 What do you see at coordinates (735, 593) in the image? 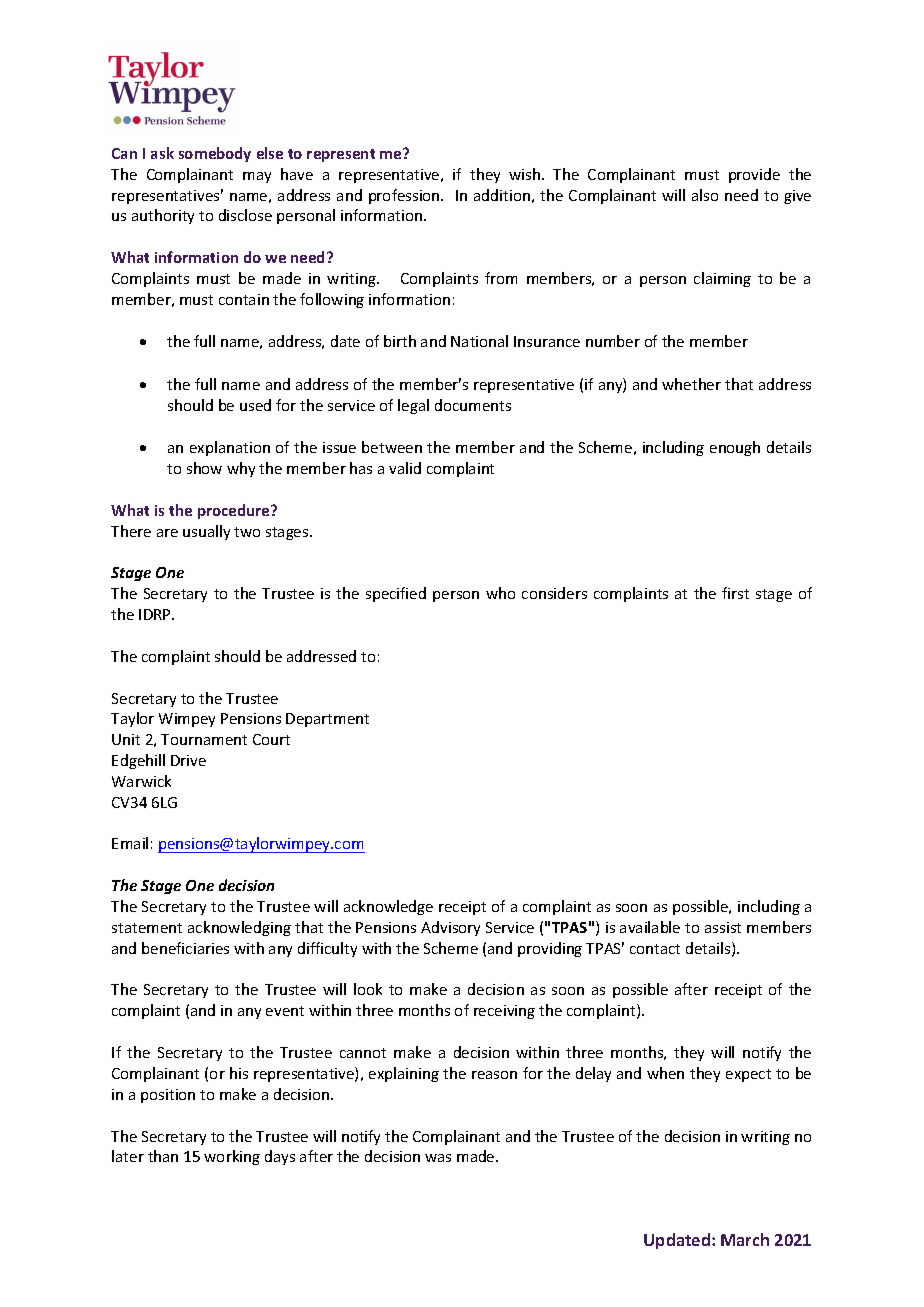
I see `first` at bounding box center [735, 593].
